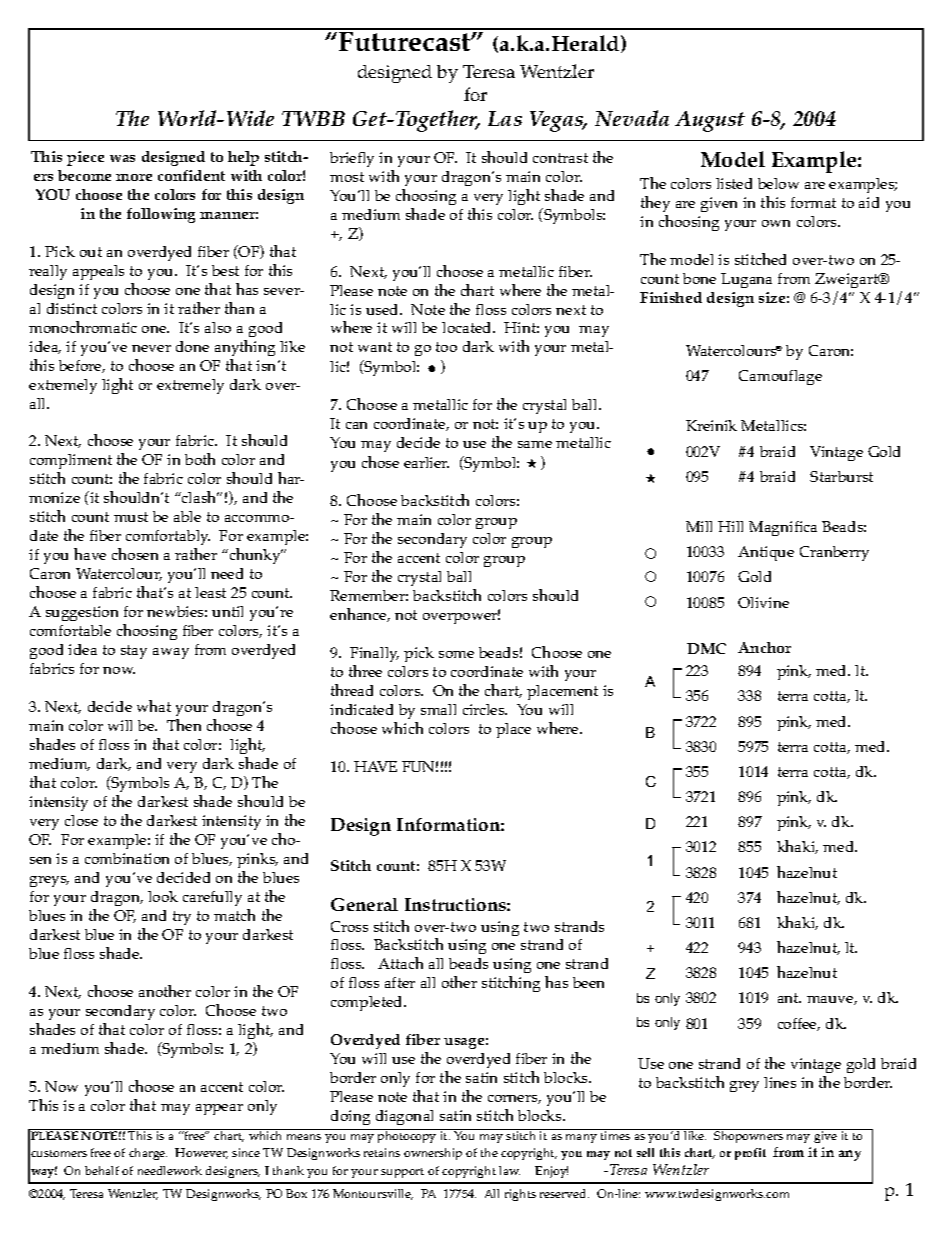 The width and height of the screenshot is (952, 1233). Describe the element at coordinates (780, 377) in the screenshot. I see `Camouflage` at that location.
